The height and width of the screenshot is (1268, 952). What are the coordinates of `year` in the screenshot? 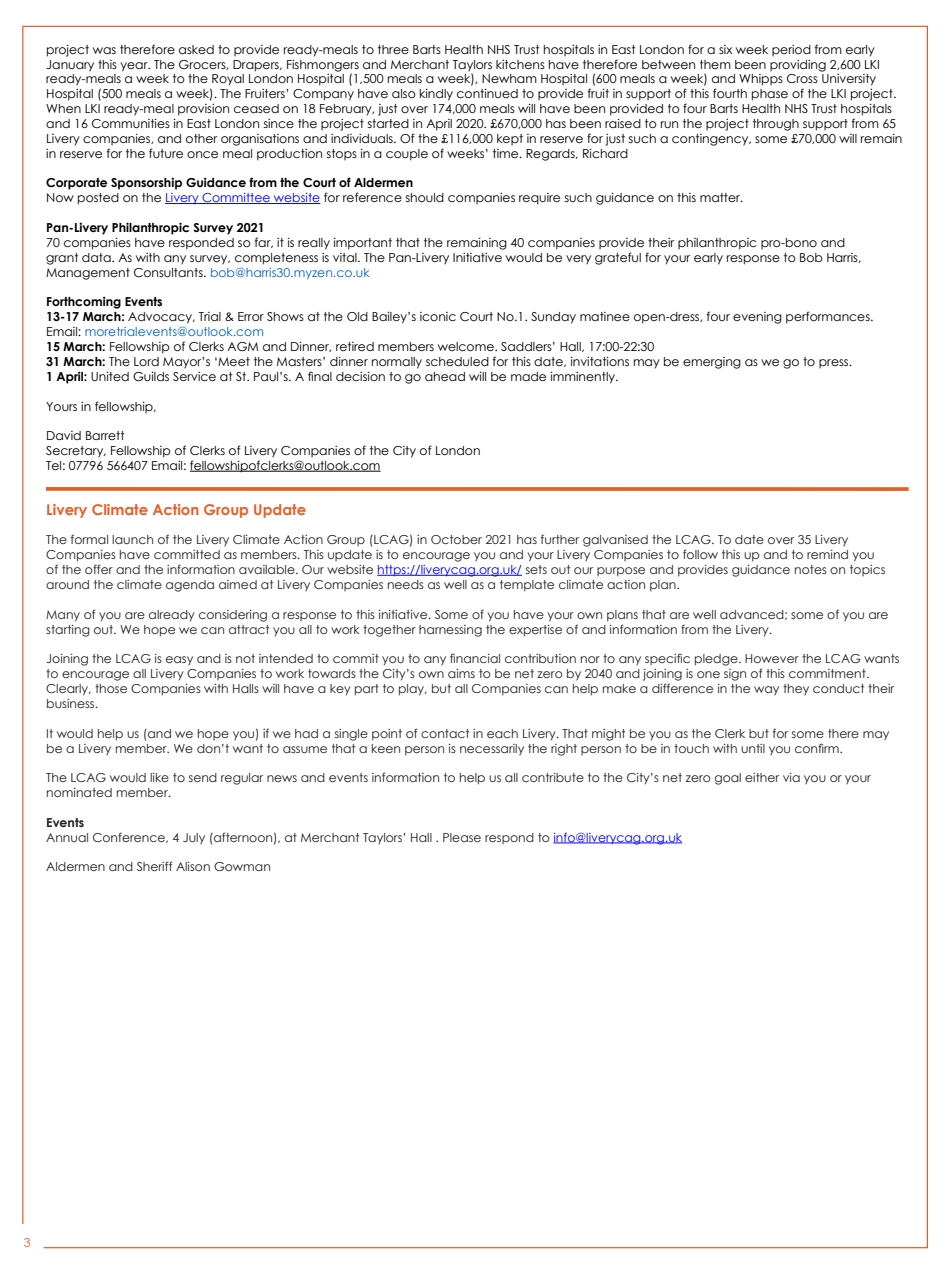 It's located at (135, 67).
